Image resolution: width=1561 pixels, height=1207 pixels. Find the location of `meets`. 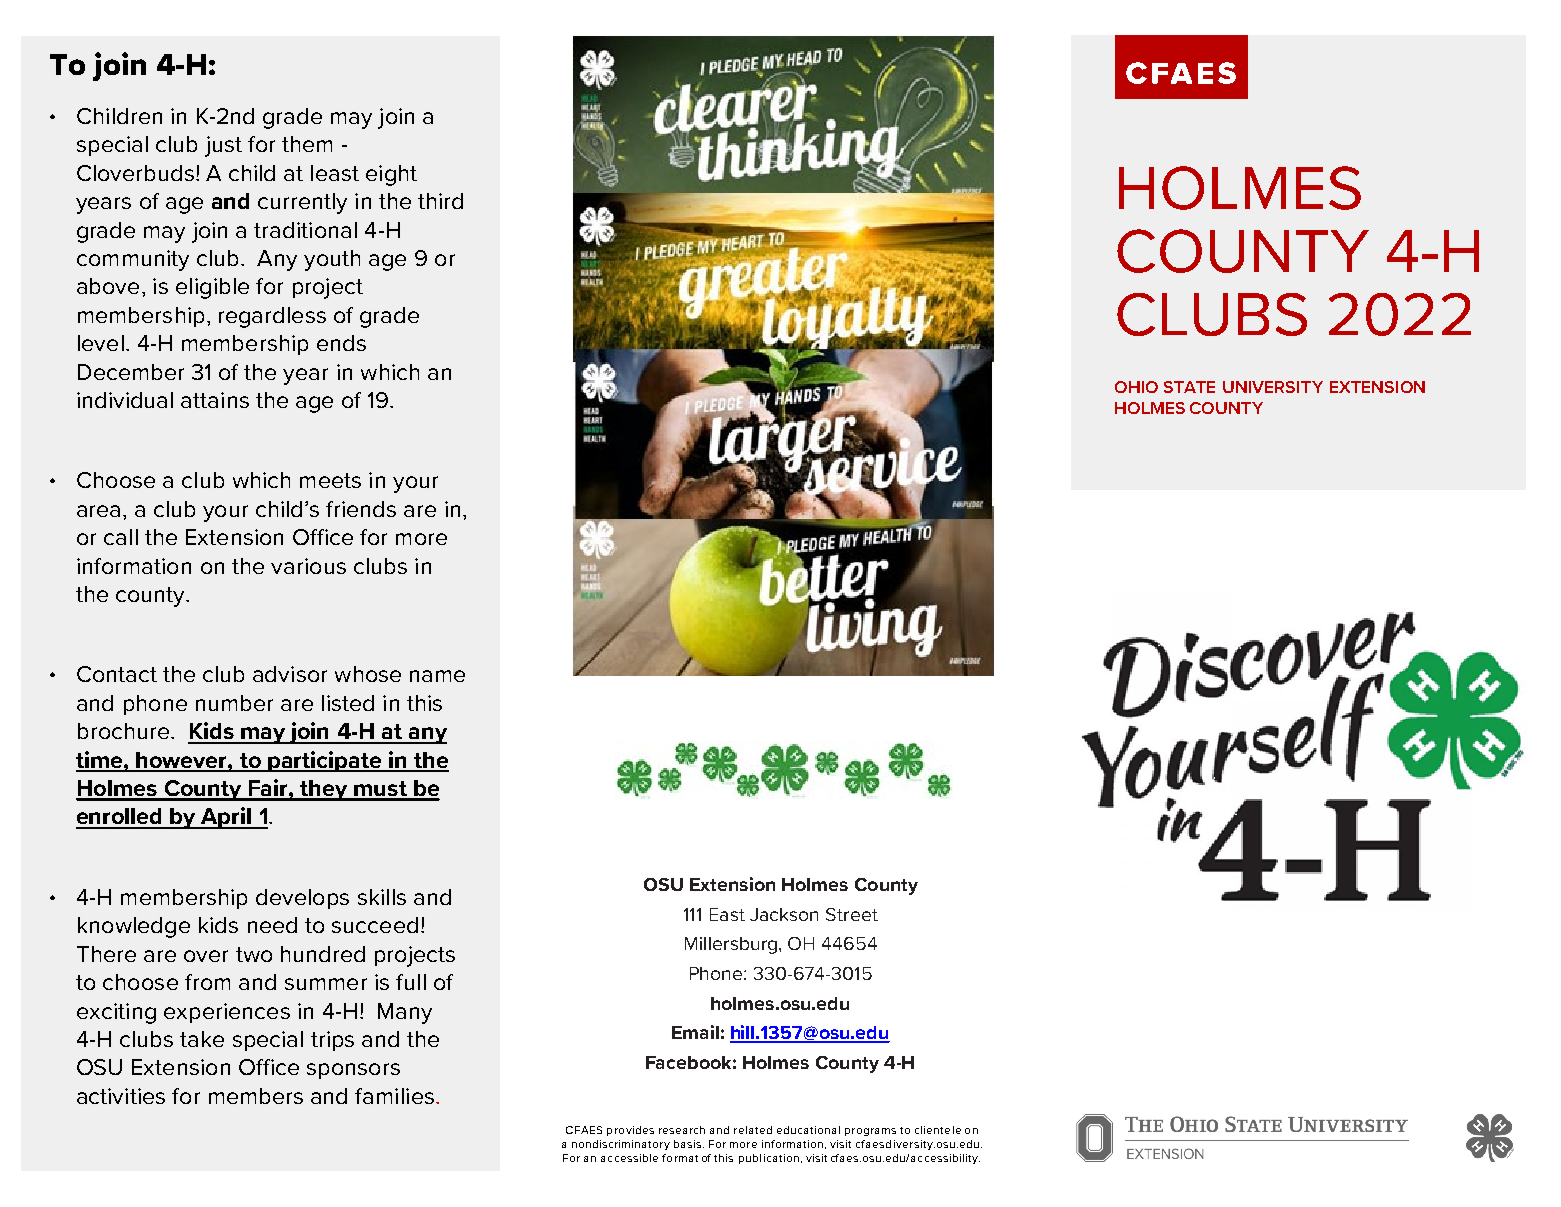

meets is located at coordinates (330, 480).
